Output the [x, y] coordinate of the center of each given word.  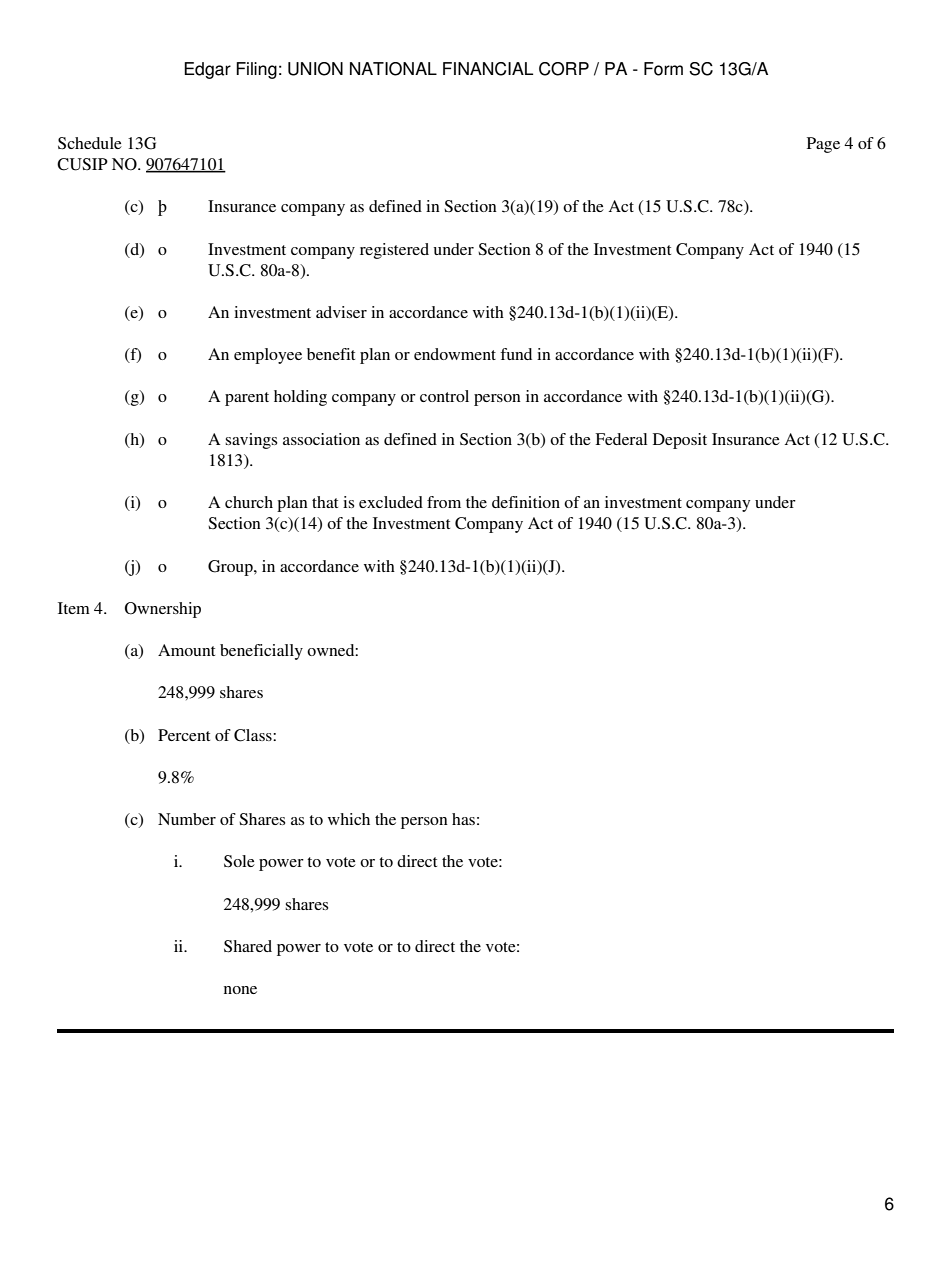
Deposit [680, 441]
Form [663, 69]
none [240, 990]
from [444, 502]
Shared [248, 946]
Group [231, 568]
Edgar [207, 70]
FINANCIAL [488, 69]
